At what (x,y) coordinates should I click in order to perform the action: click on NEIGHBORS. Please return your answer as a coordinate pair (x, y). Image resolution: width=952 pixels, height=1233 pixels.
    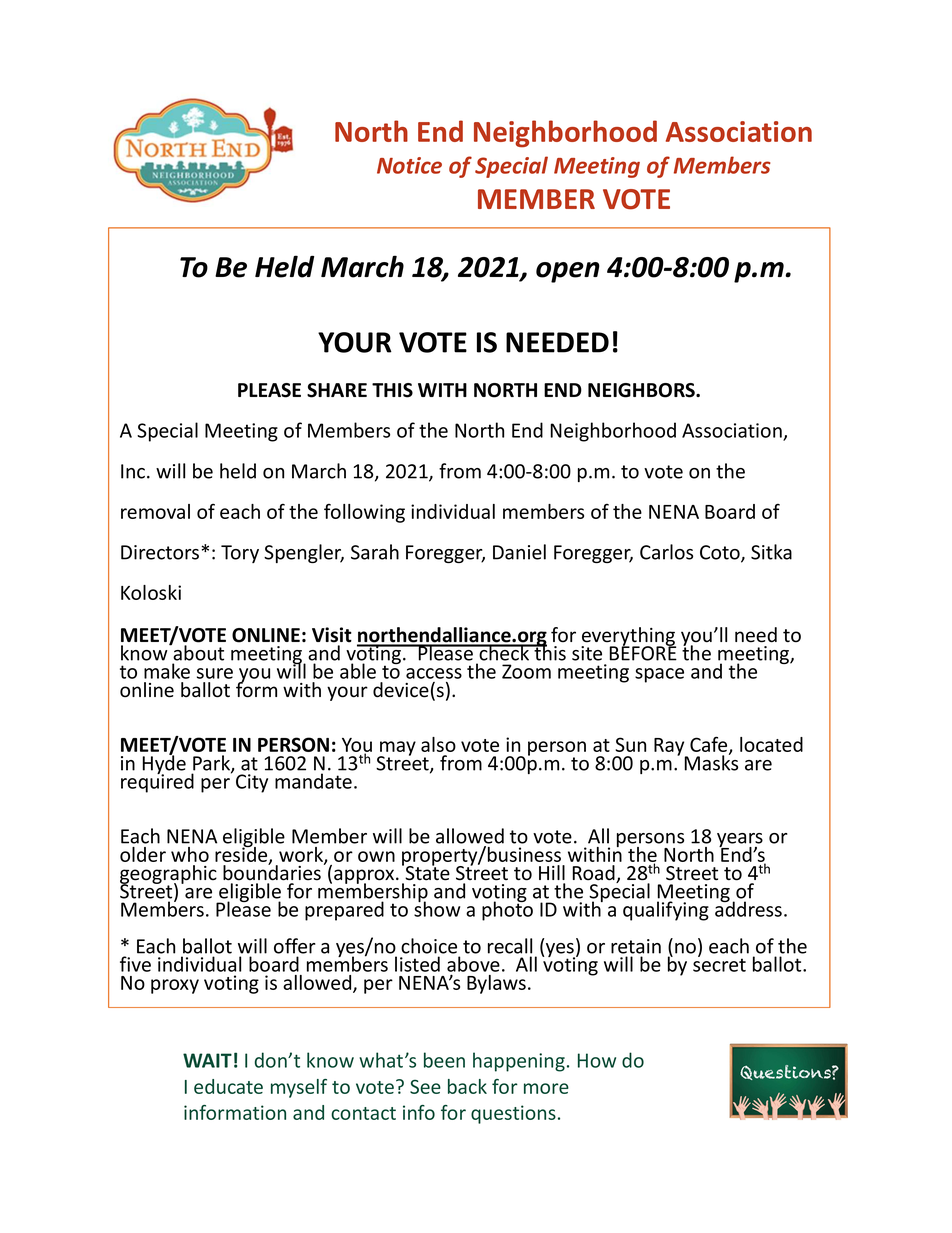
    Looking at the image, I should click on (642, 390).
